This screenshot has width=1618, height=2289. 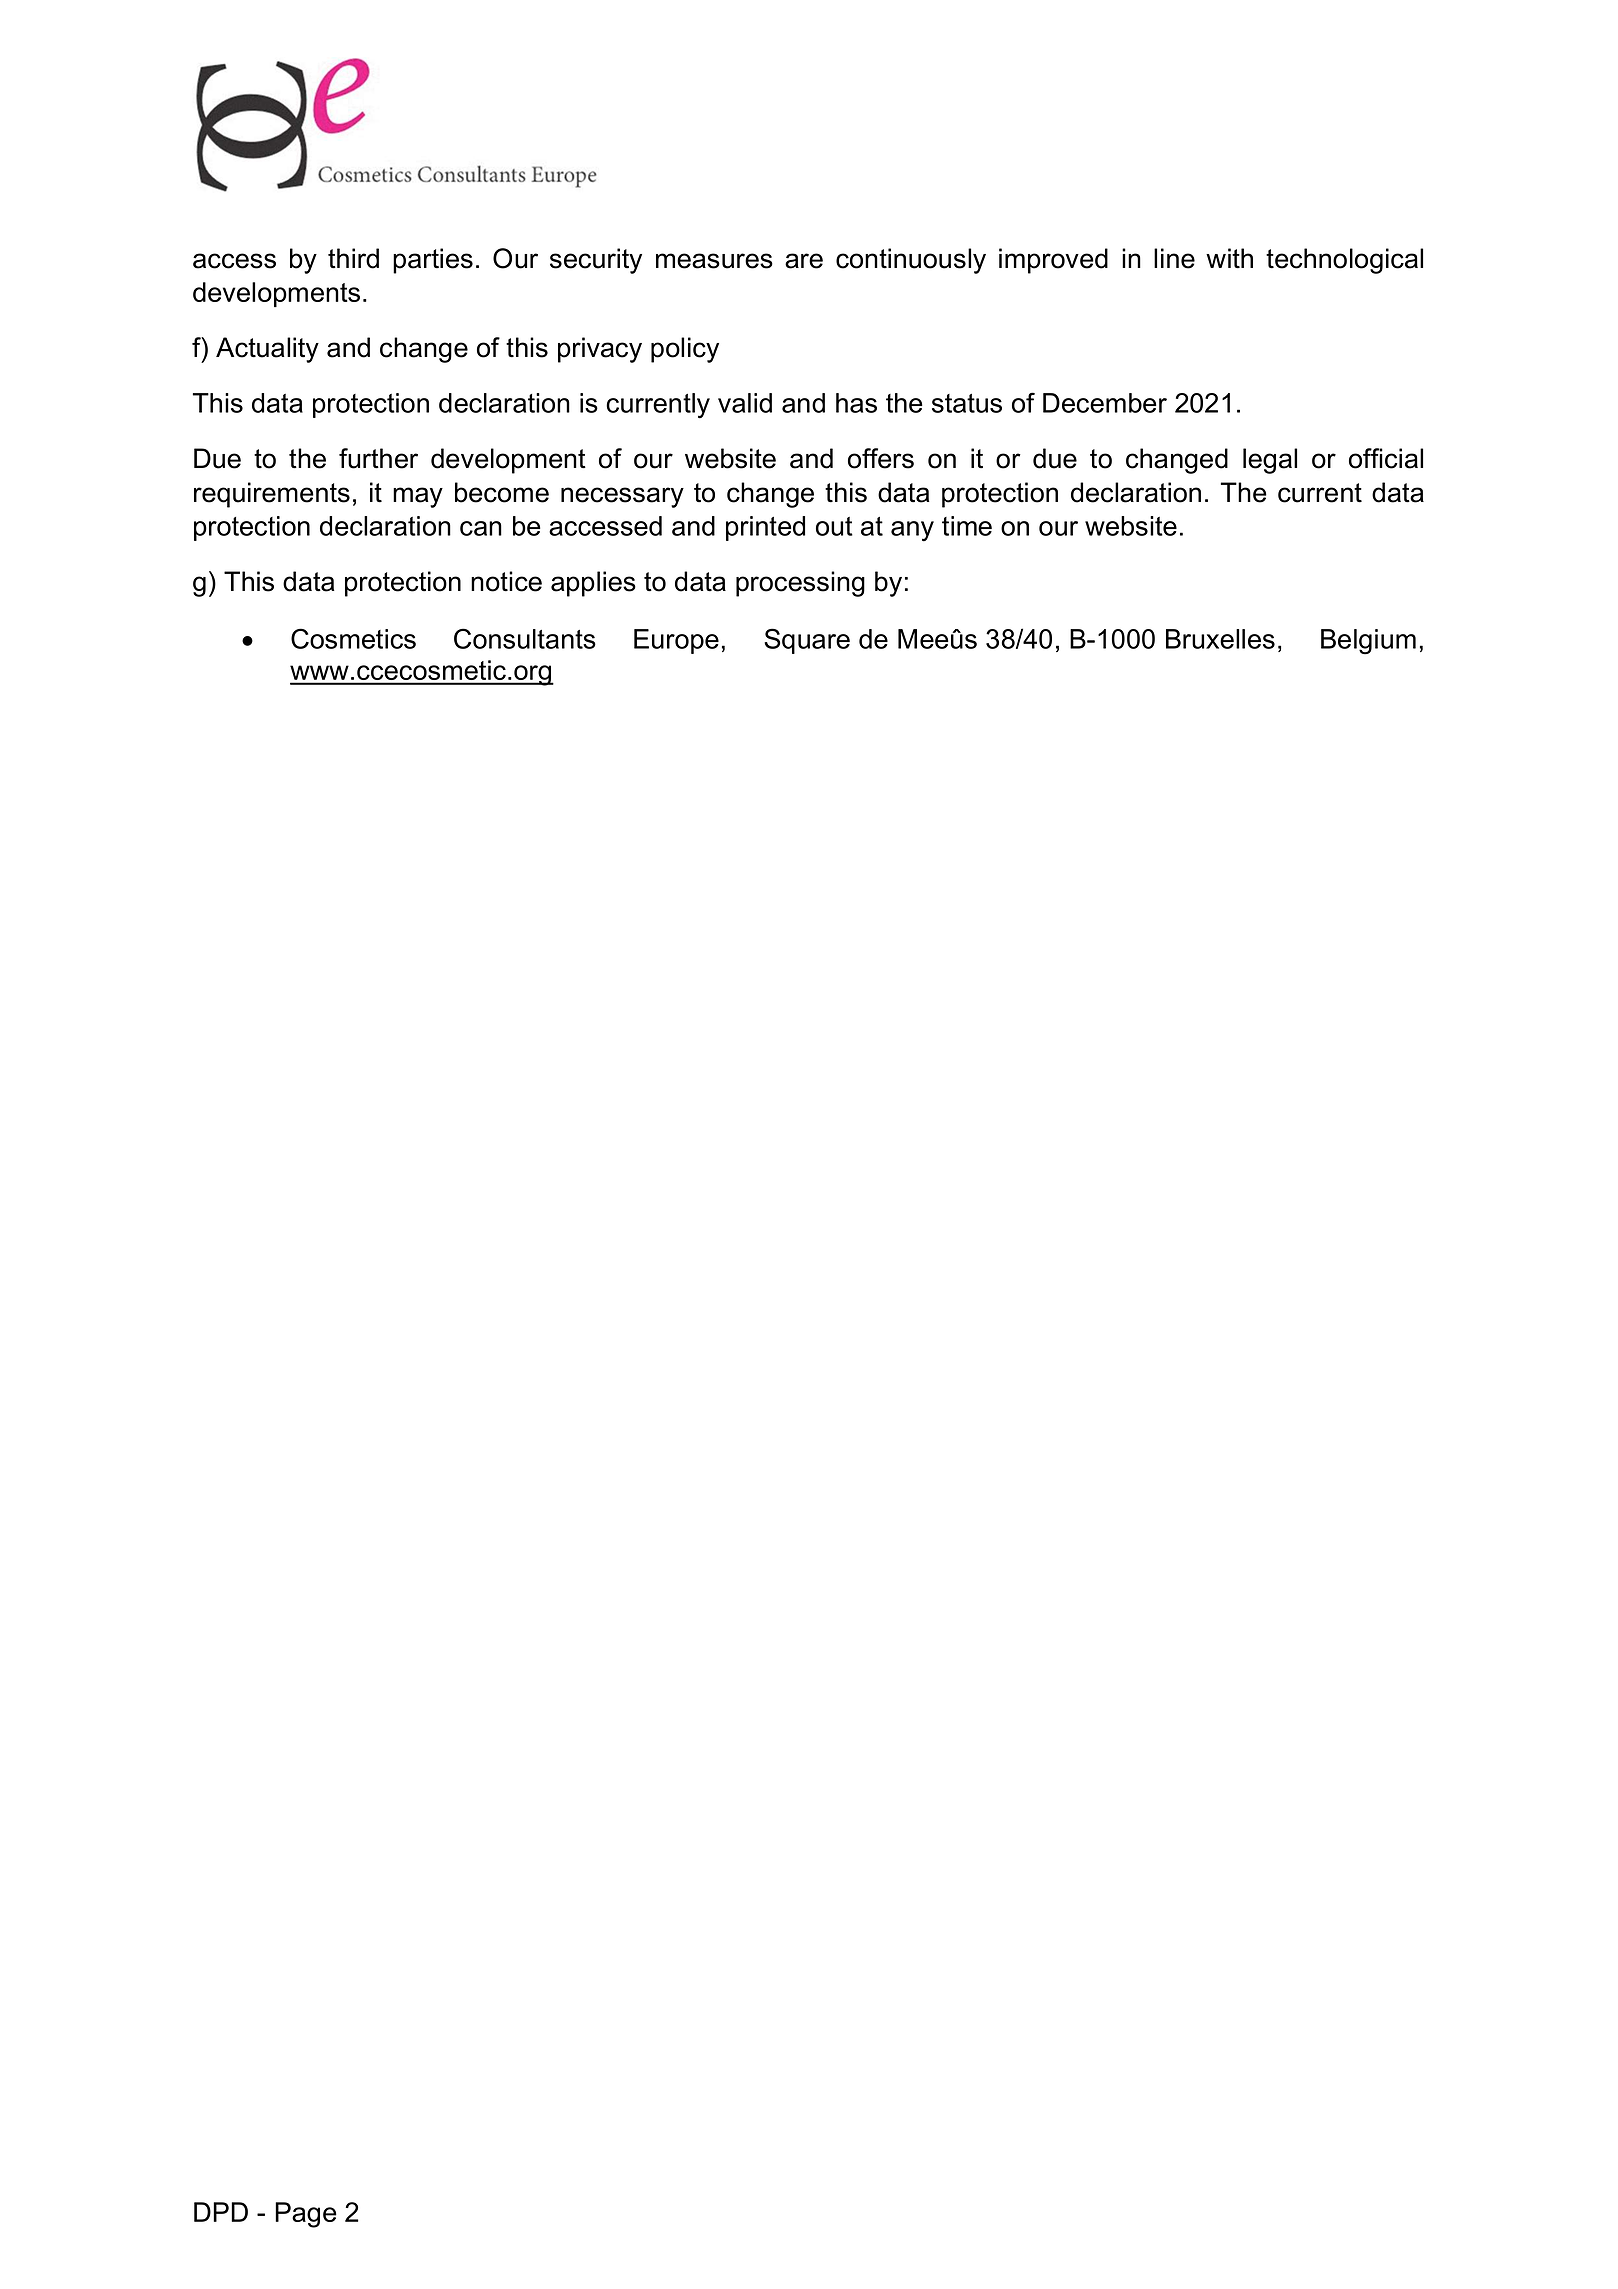 I want to click on applies, so click(x=593, y=584).
